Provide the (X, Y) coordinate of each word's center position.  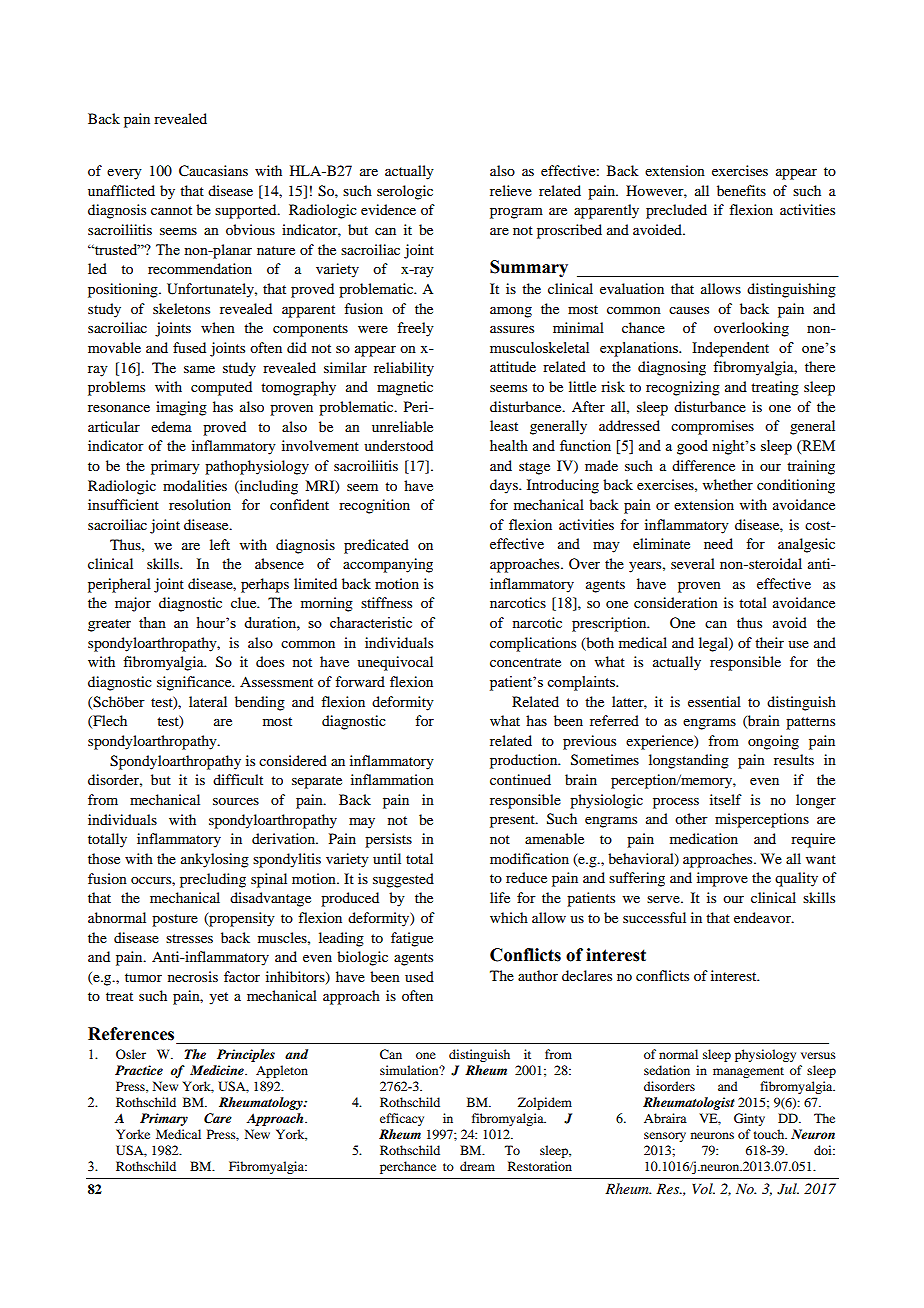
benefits (741, 190)
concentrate (525, 662)
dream (477, 1166)
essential (714, 701)
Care (218, 1118)
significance (195, 683)
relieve (511, 190)
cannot (171, 210)
